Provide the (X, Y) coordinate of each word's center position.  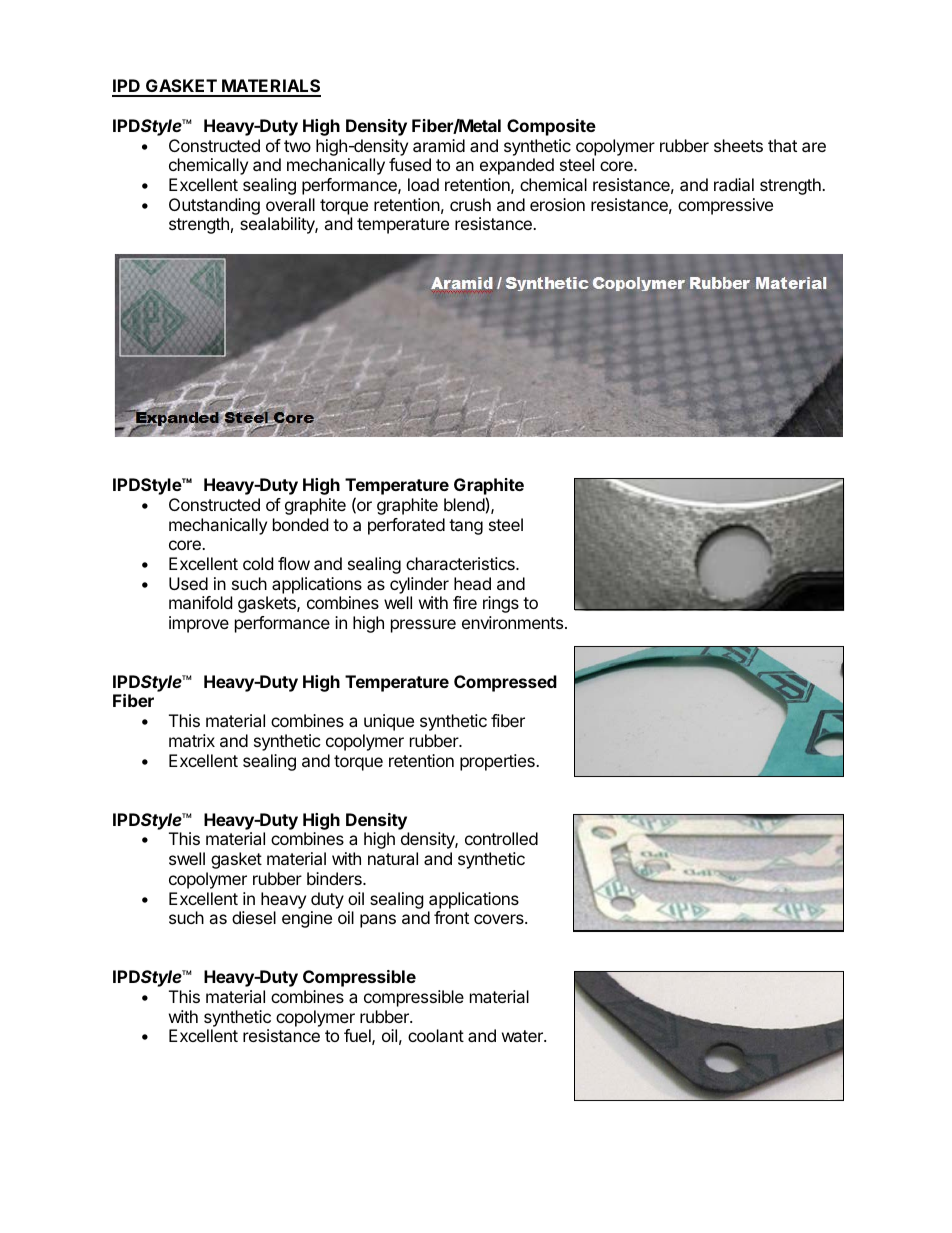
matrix (192, 740)
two (297, 146)
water (523, 1036)
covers (500, 919)
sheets (738, 145)
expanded (517, 166)
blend (464, 504)
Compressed (505, 683)
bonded (300, 524)
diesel (254, 917)
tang (466, 527)
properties (498, 762)
